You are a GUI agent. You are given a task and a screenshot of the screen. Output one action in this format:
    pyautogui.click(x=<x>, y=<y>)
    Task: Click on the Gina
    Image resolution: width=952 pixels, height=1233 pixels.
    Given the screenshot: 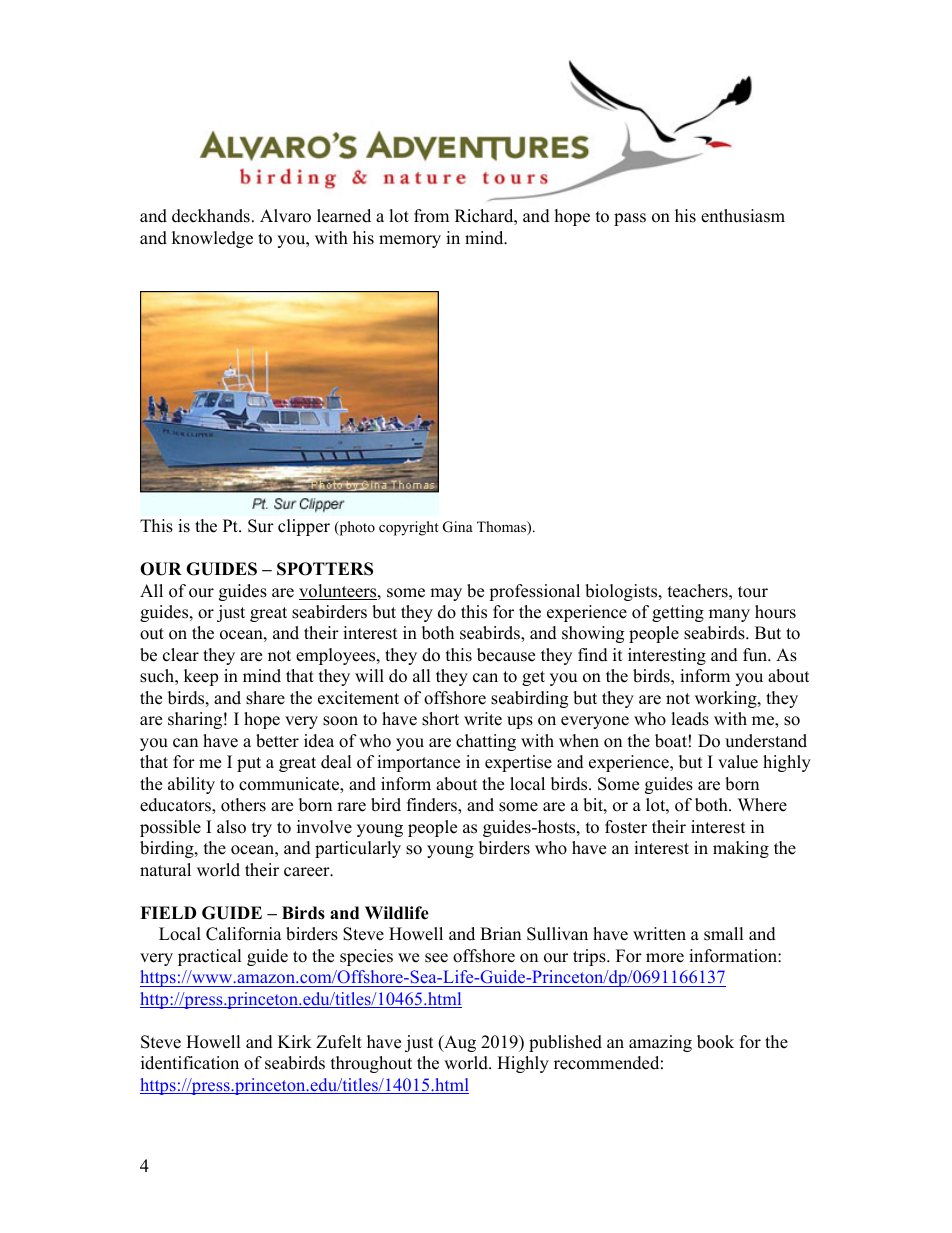 What is the action you would take?
    pyautogui.click(x=458, y=527)
